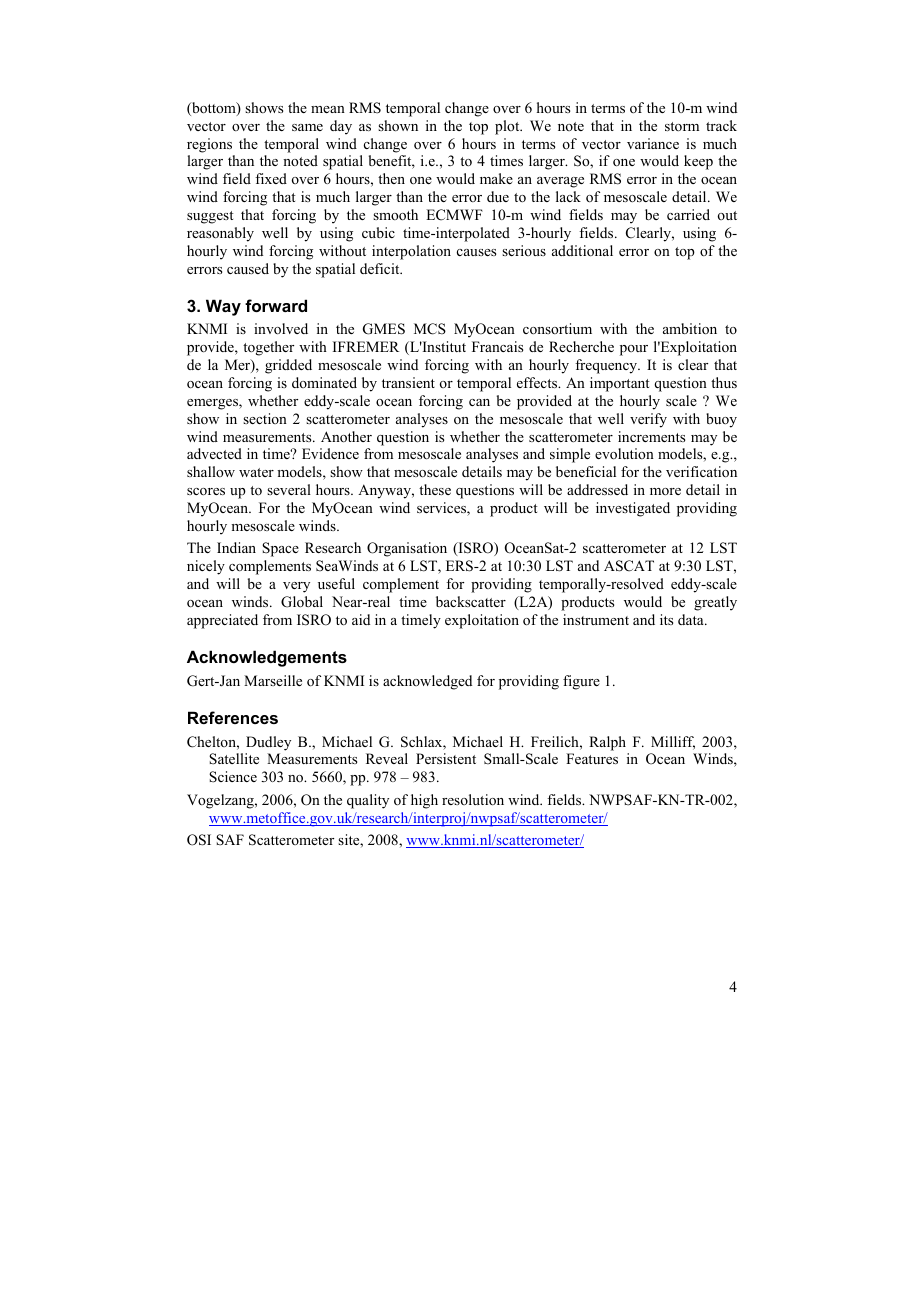 The image size is (924, 1308). I want to click on Science, so click(233, 777).
